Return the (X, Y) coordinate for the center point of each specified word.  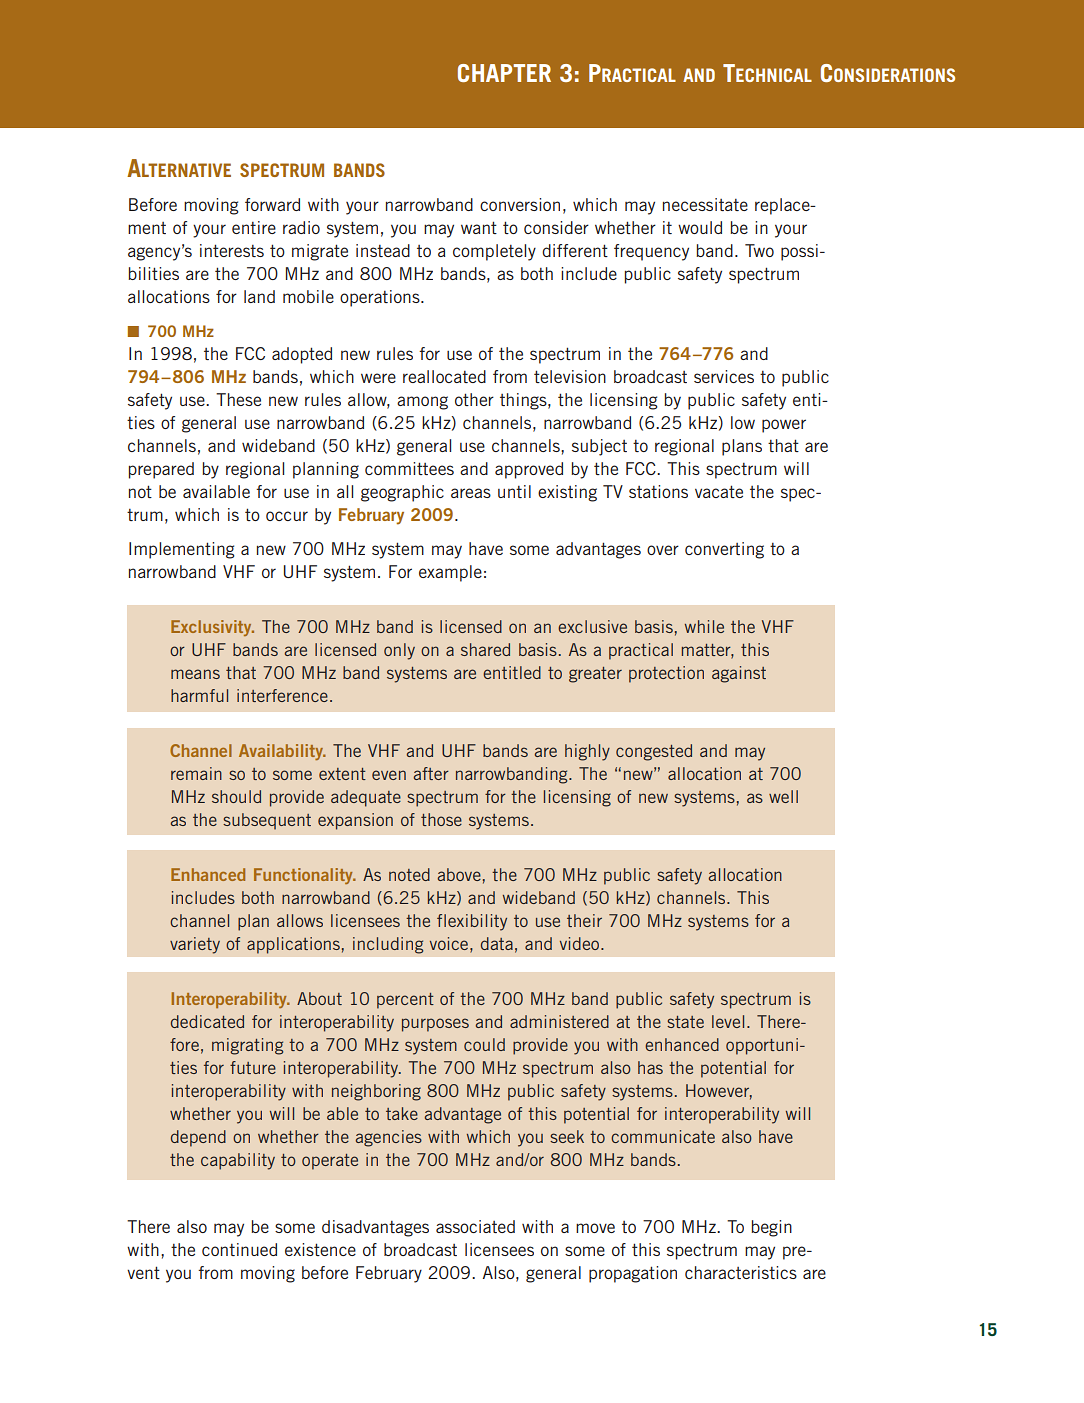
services (724, 376)
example (450, 573)
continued (239, 1249)
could (484, 1044)
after (431, 773)
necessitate (705, 204)
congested (654, 752)
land (259, 296)
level (728, 1021)
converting (724, 550)
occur (287, 516)
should (236, 796)
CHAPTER (504, 73)
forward (272, 204)
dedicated (207, 1021)
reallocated (444, 376)
